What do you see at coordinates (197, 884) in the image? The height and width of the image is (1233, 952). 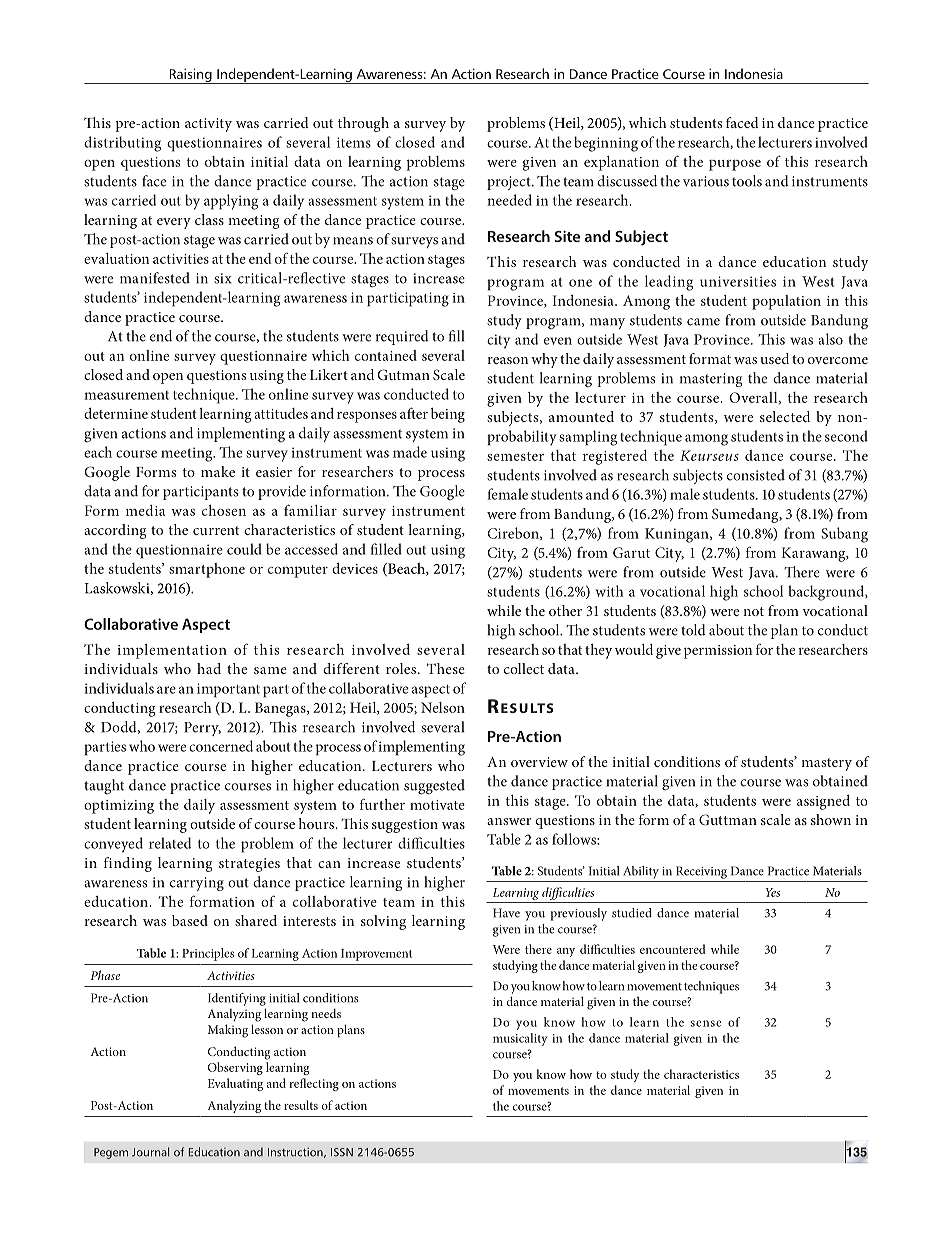 I see `carrying` at bounding box center [197, 884].
